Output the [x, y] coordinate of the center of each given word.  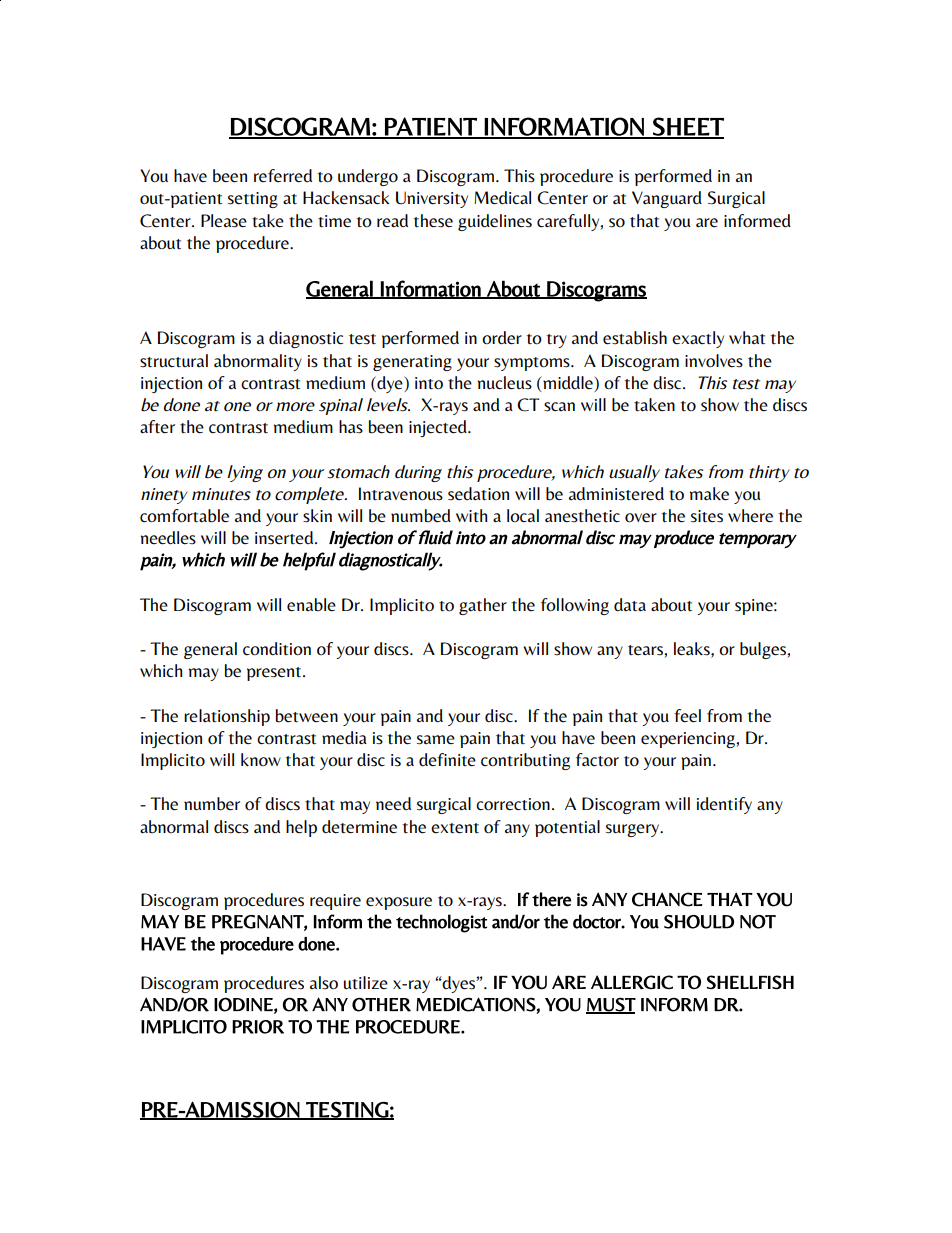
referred [283, 176]
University [432, 199]
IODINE [243, 1004]
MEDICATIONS [476, 1004]
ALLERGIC [632, 982]
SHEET [687, 127]
